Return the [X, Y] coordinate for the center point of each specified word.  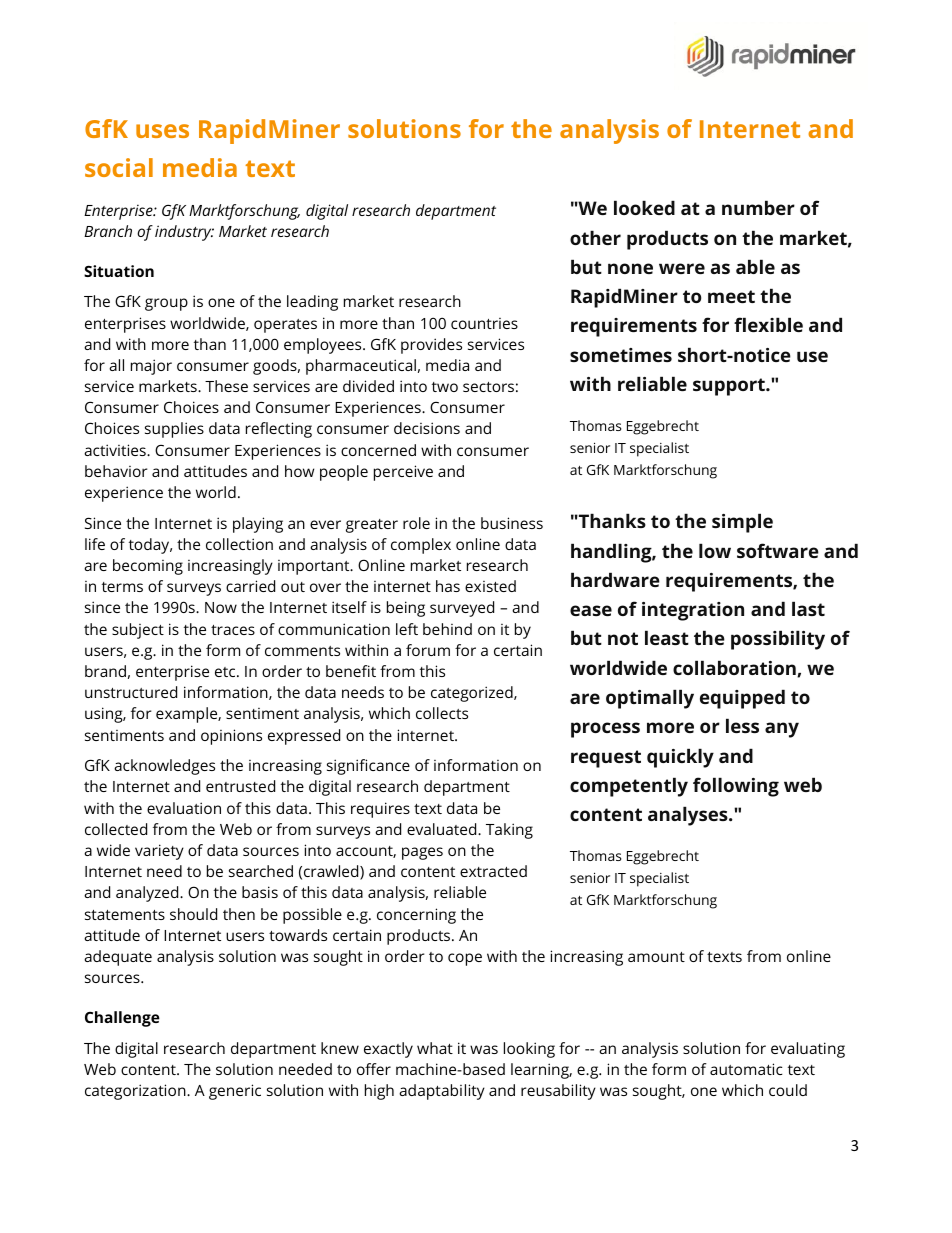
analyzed [148, 894]
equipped [742, 699]
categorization [136, 1092]
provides [431, 346]
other [595, 237]
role [416, 523]
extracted [493, 871]
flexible [768, 324]
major [151, 367]
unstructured [131, 692]
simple [742, 523]
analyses [689, 816]
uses [162, 131]
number [758, 207]
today [150, 546]
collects [442, 713]
